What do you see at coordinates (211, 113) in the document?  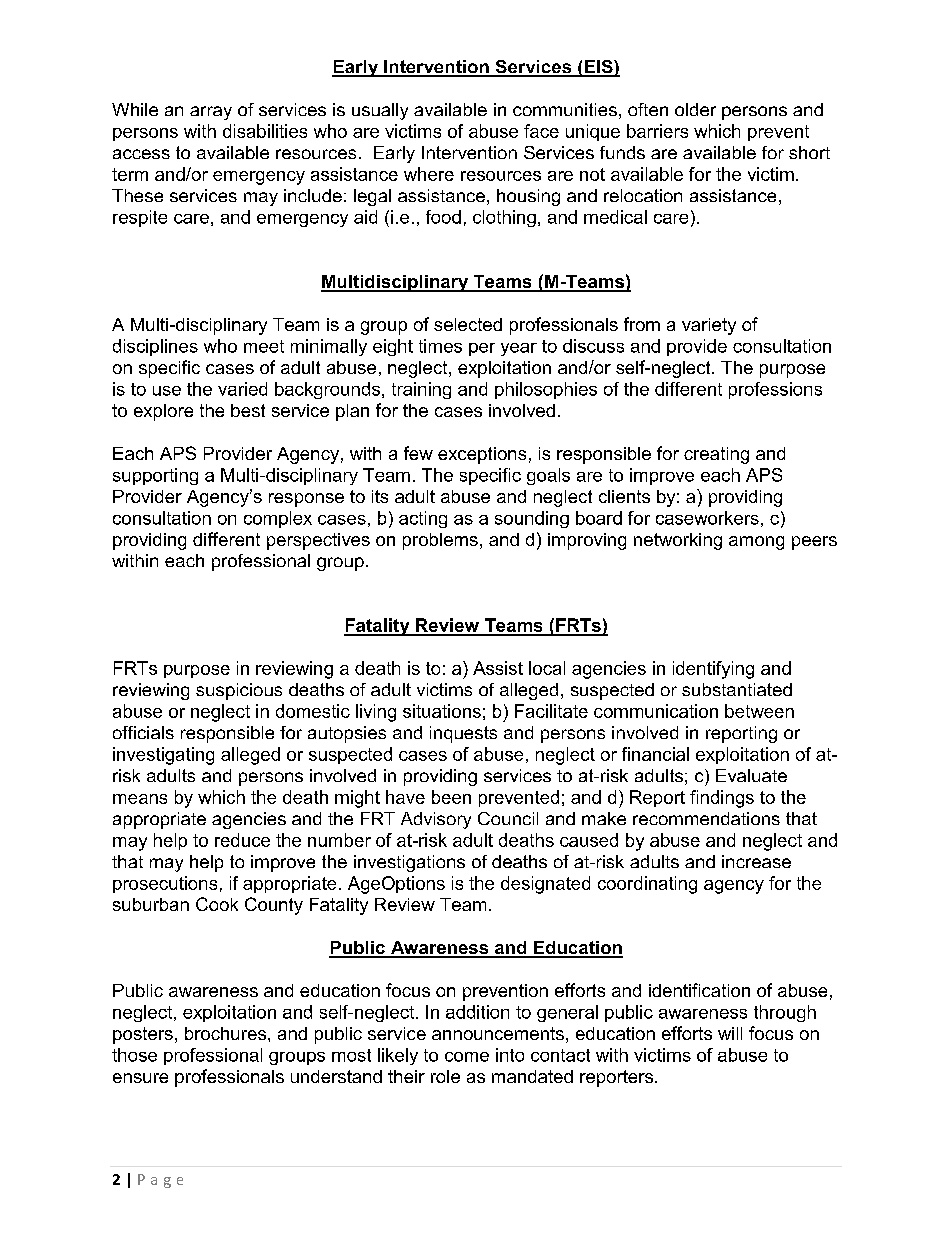 I see `array` at bounding box center [211, 113].
